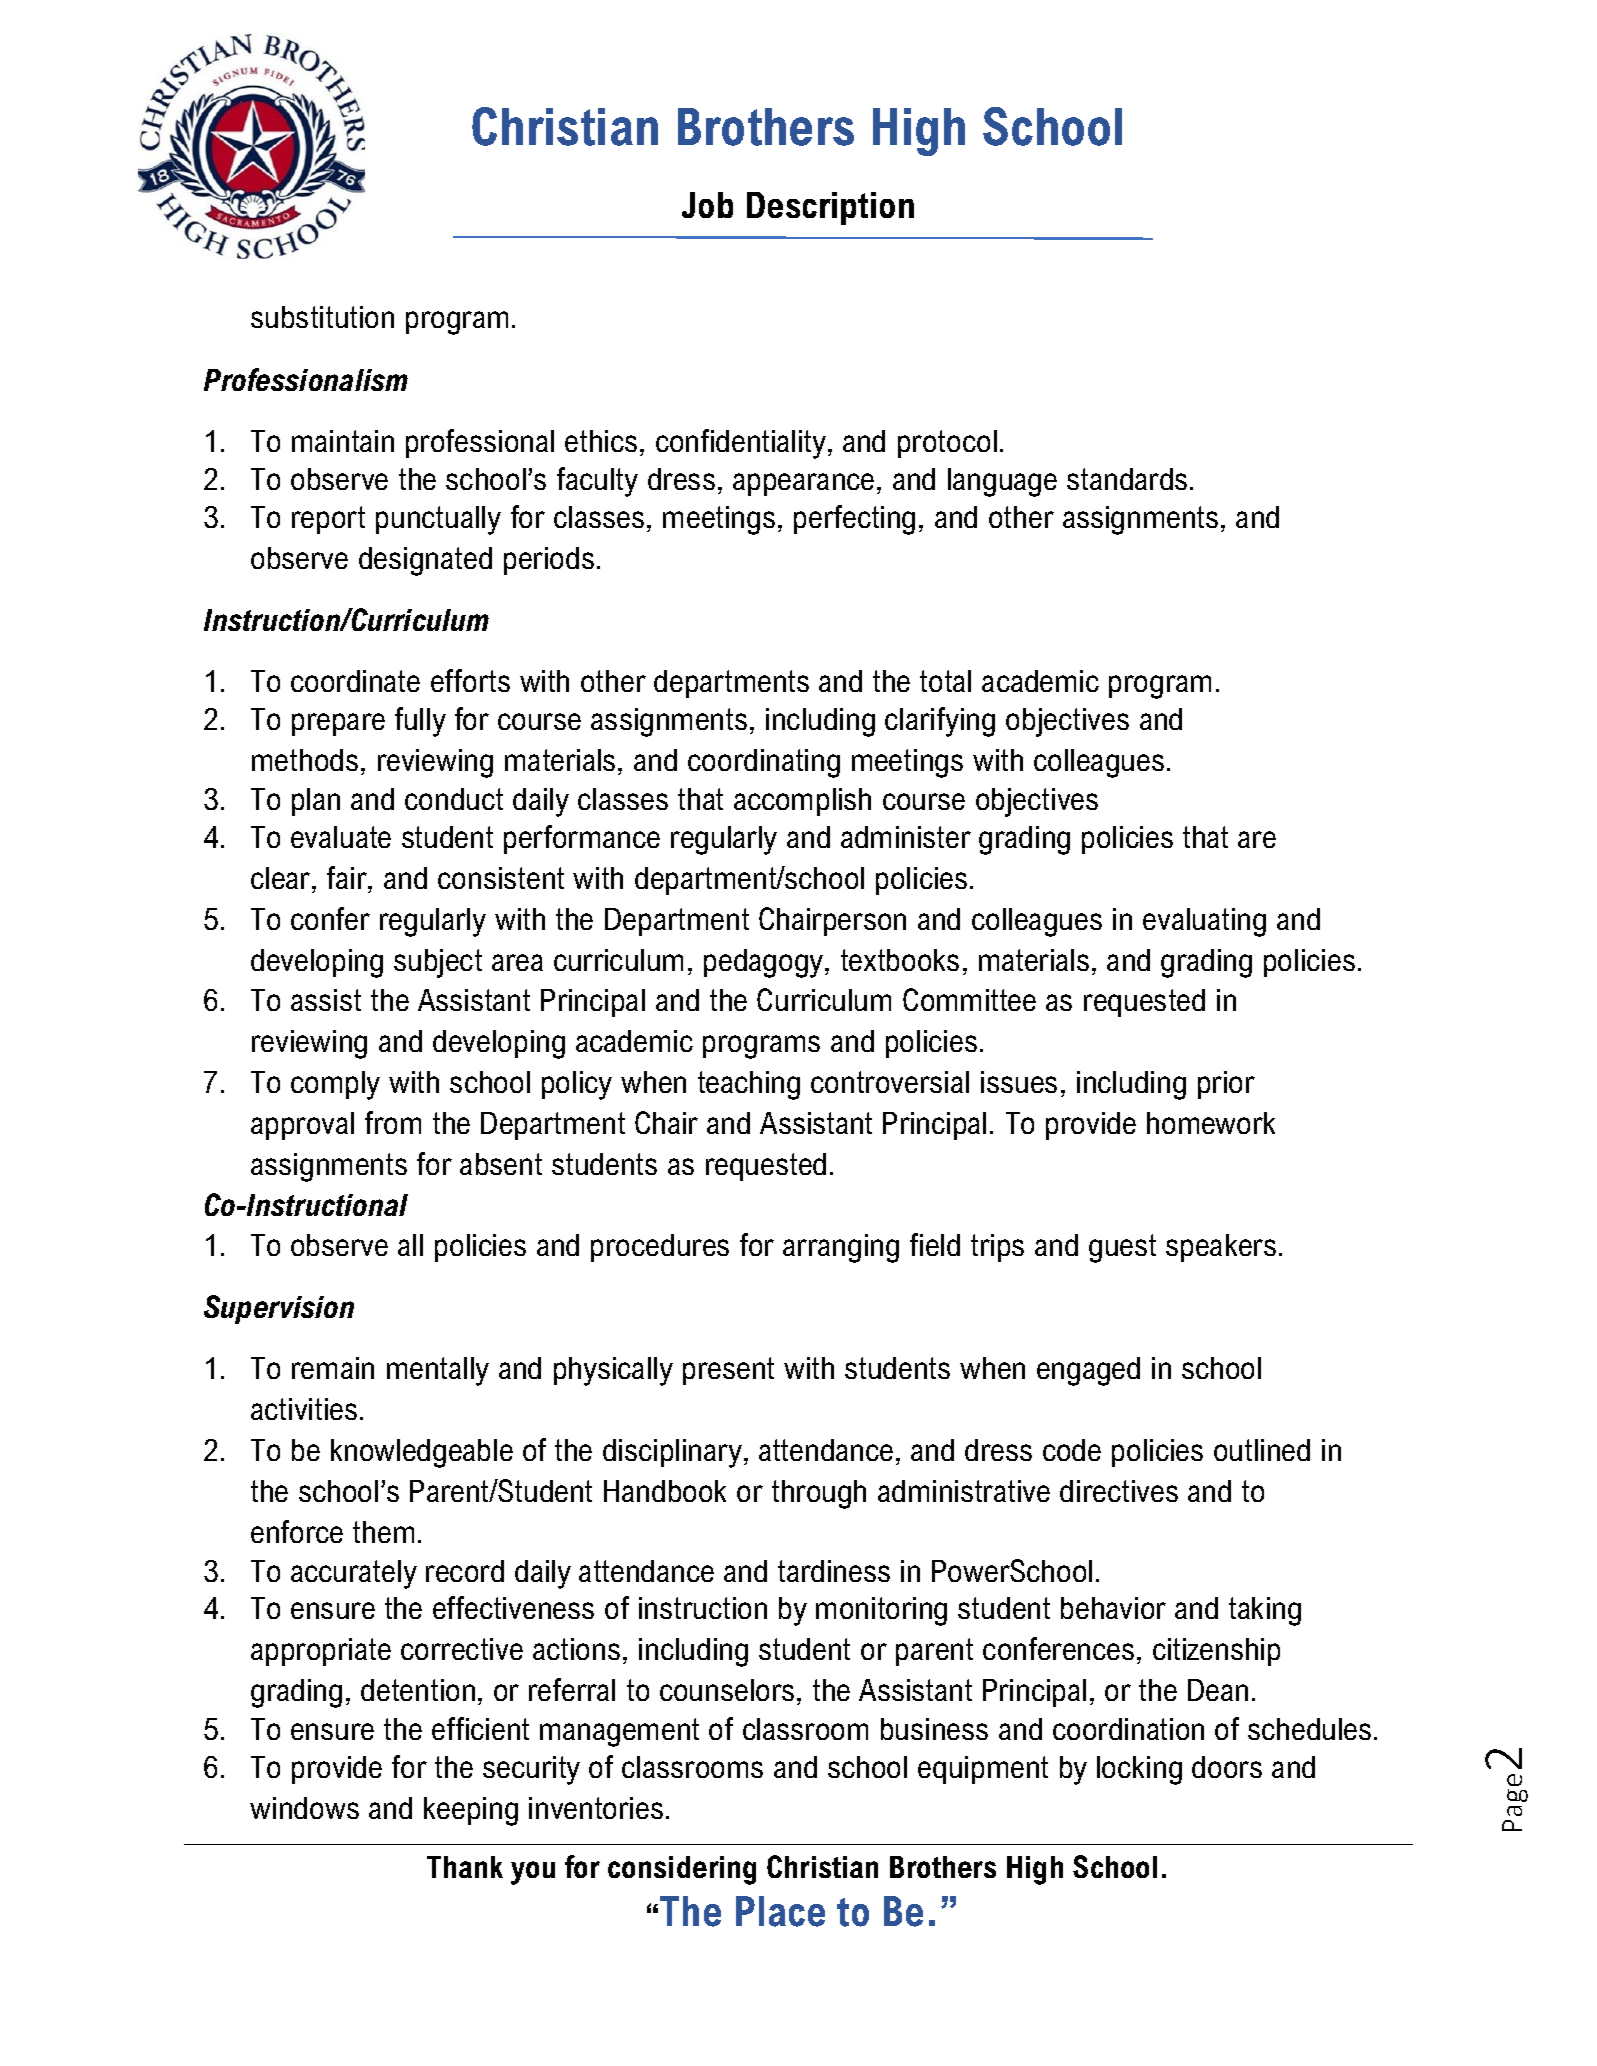  Describe the element at coordinates (830, 208) in the image. I see `Description` at that location.
